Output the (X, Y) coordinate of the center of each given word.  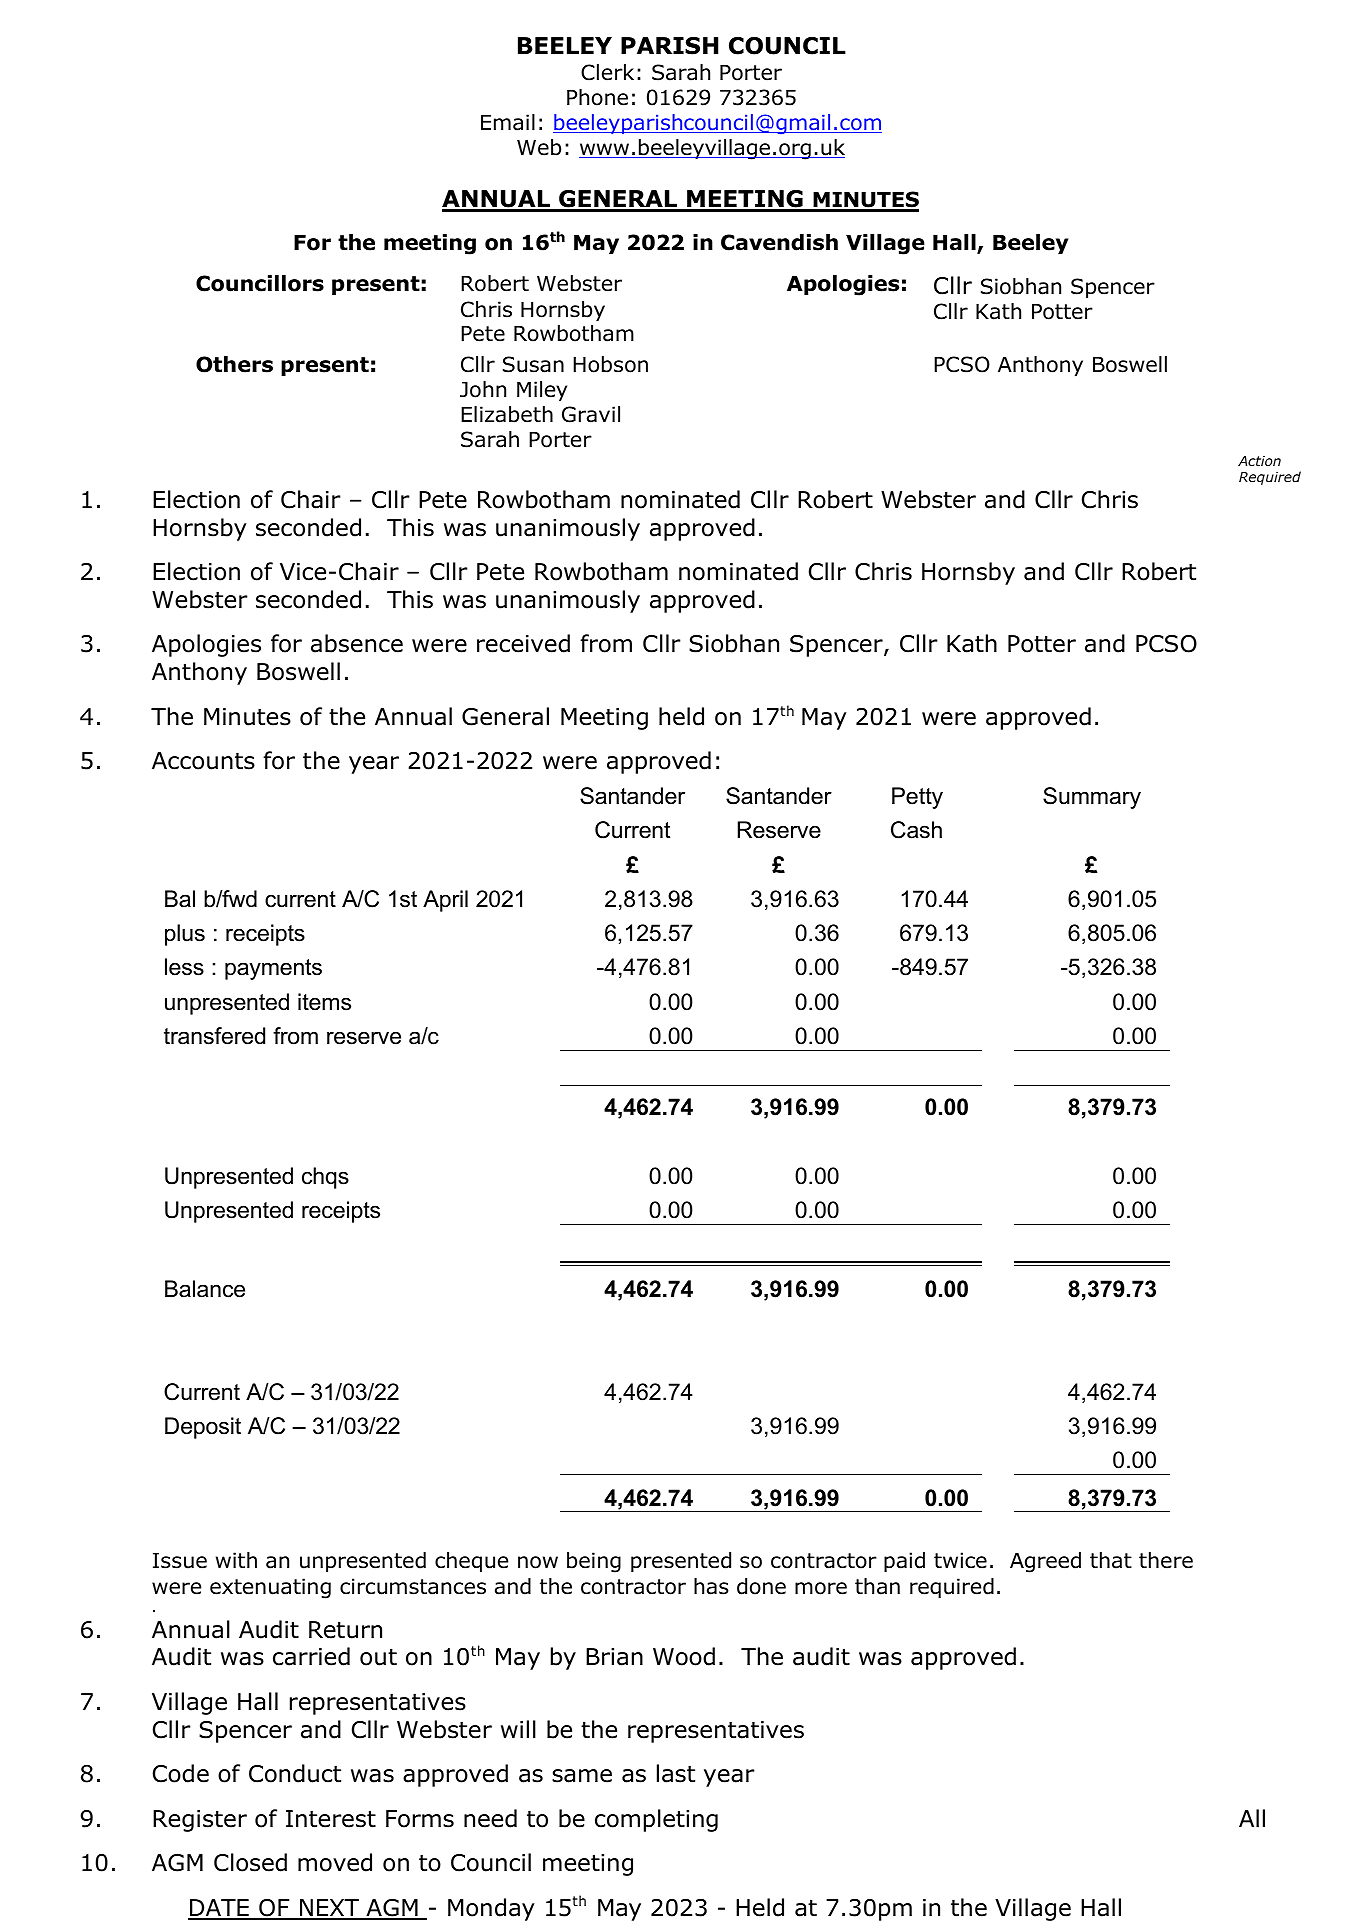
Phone (597, 97)
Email (508, 122)
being (594, 1562)
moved (335, 1862)
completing (656, 1820)
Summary (1092, 798)
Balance (205, 1289)
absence (357, 643)
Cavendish (779, 242)
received (523, 643)
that (1111, 1560)
